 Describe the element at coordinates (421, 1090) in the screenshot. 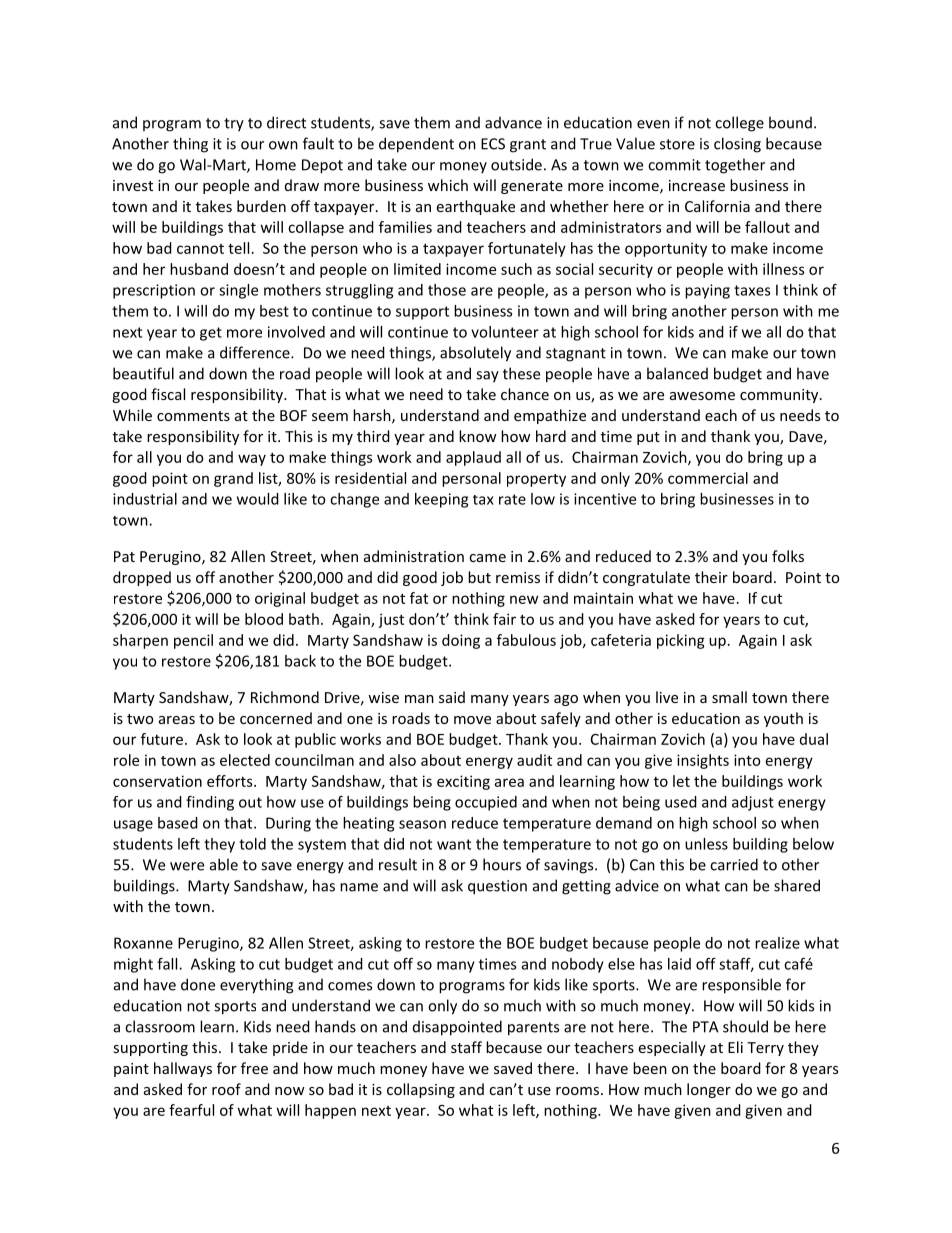

I see `collapsing` at that location.
